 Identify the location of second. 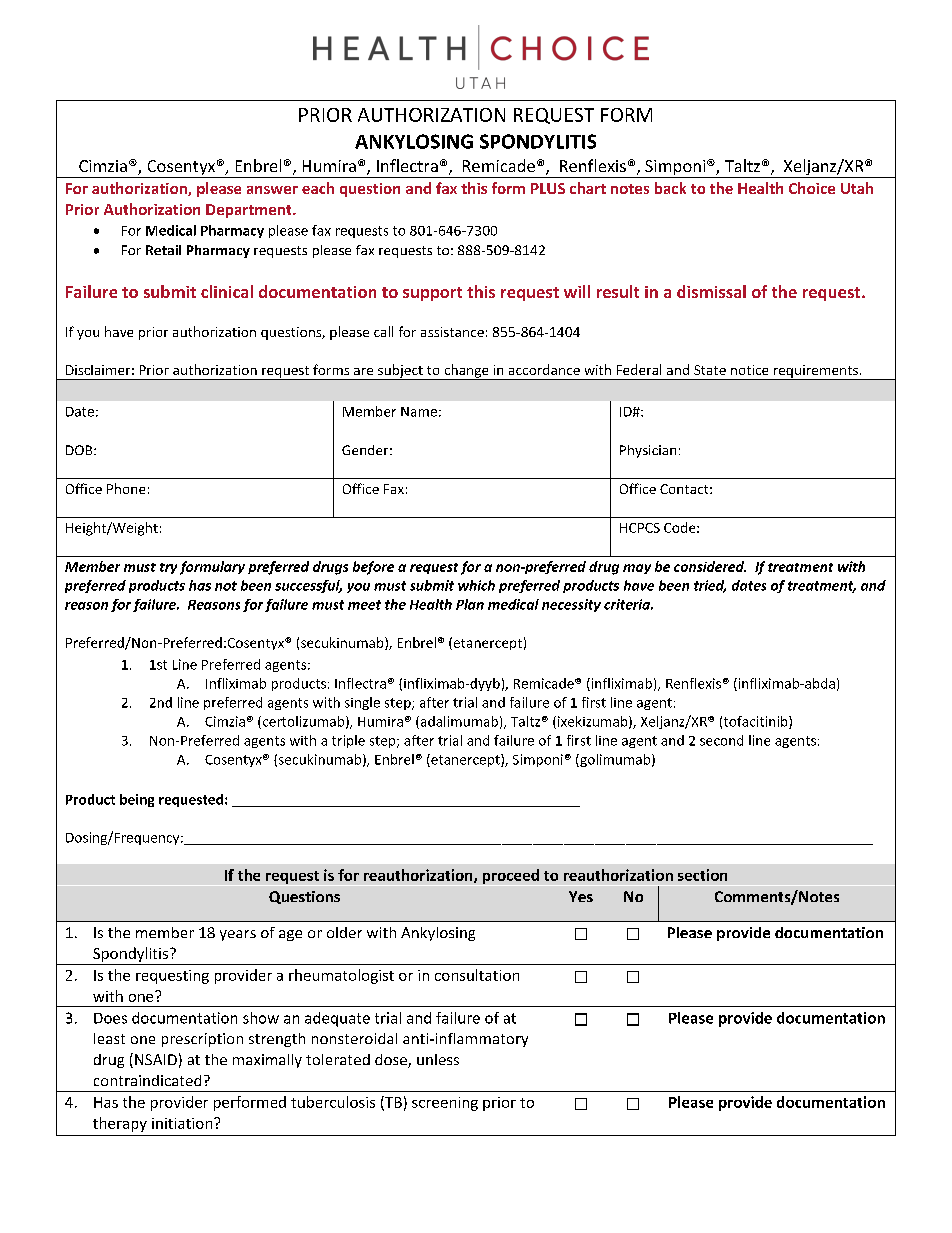
(721, 740).
